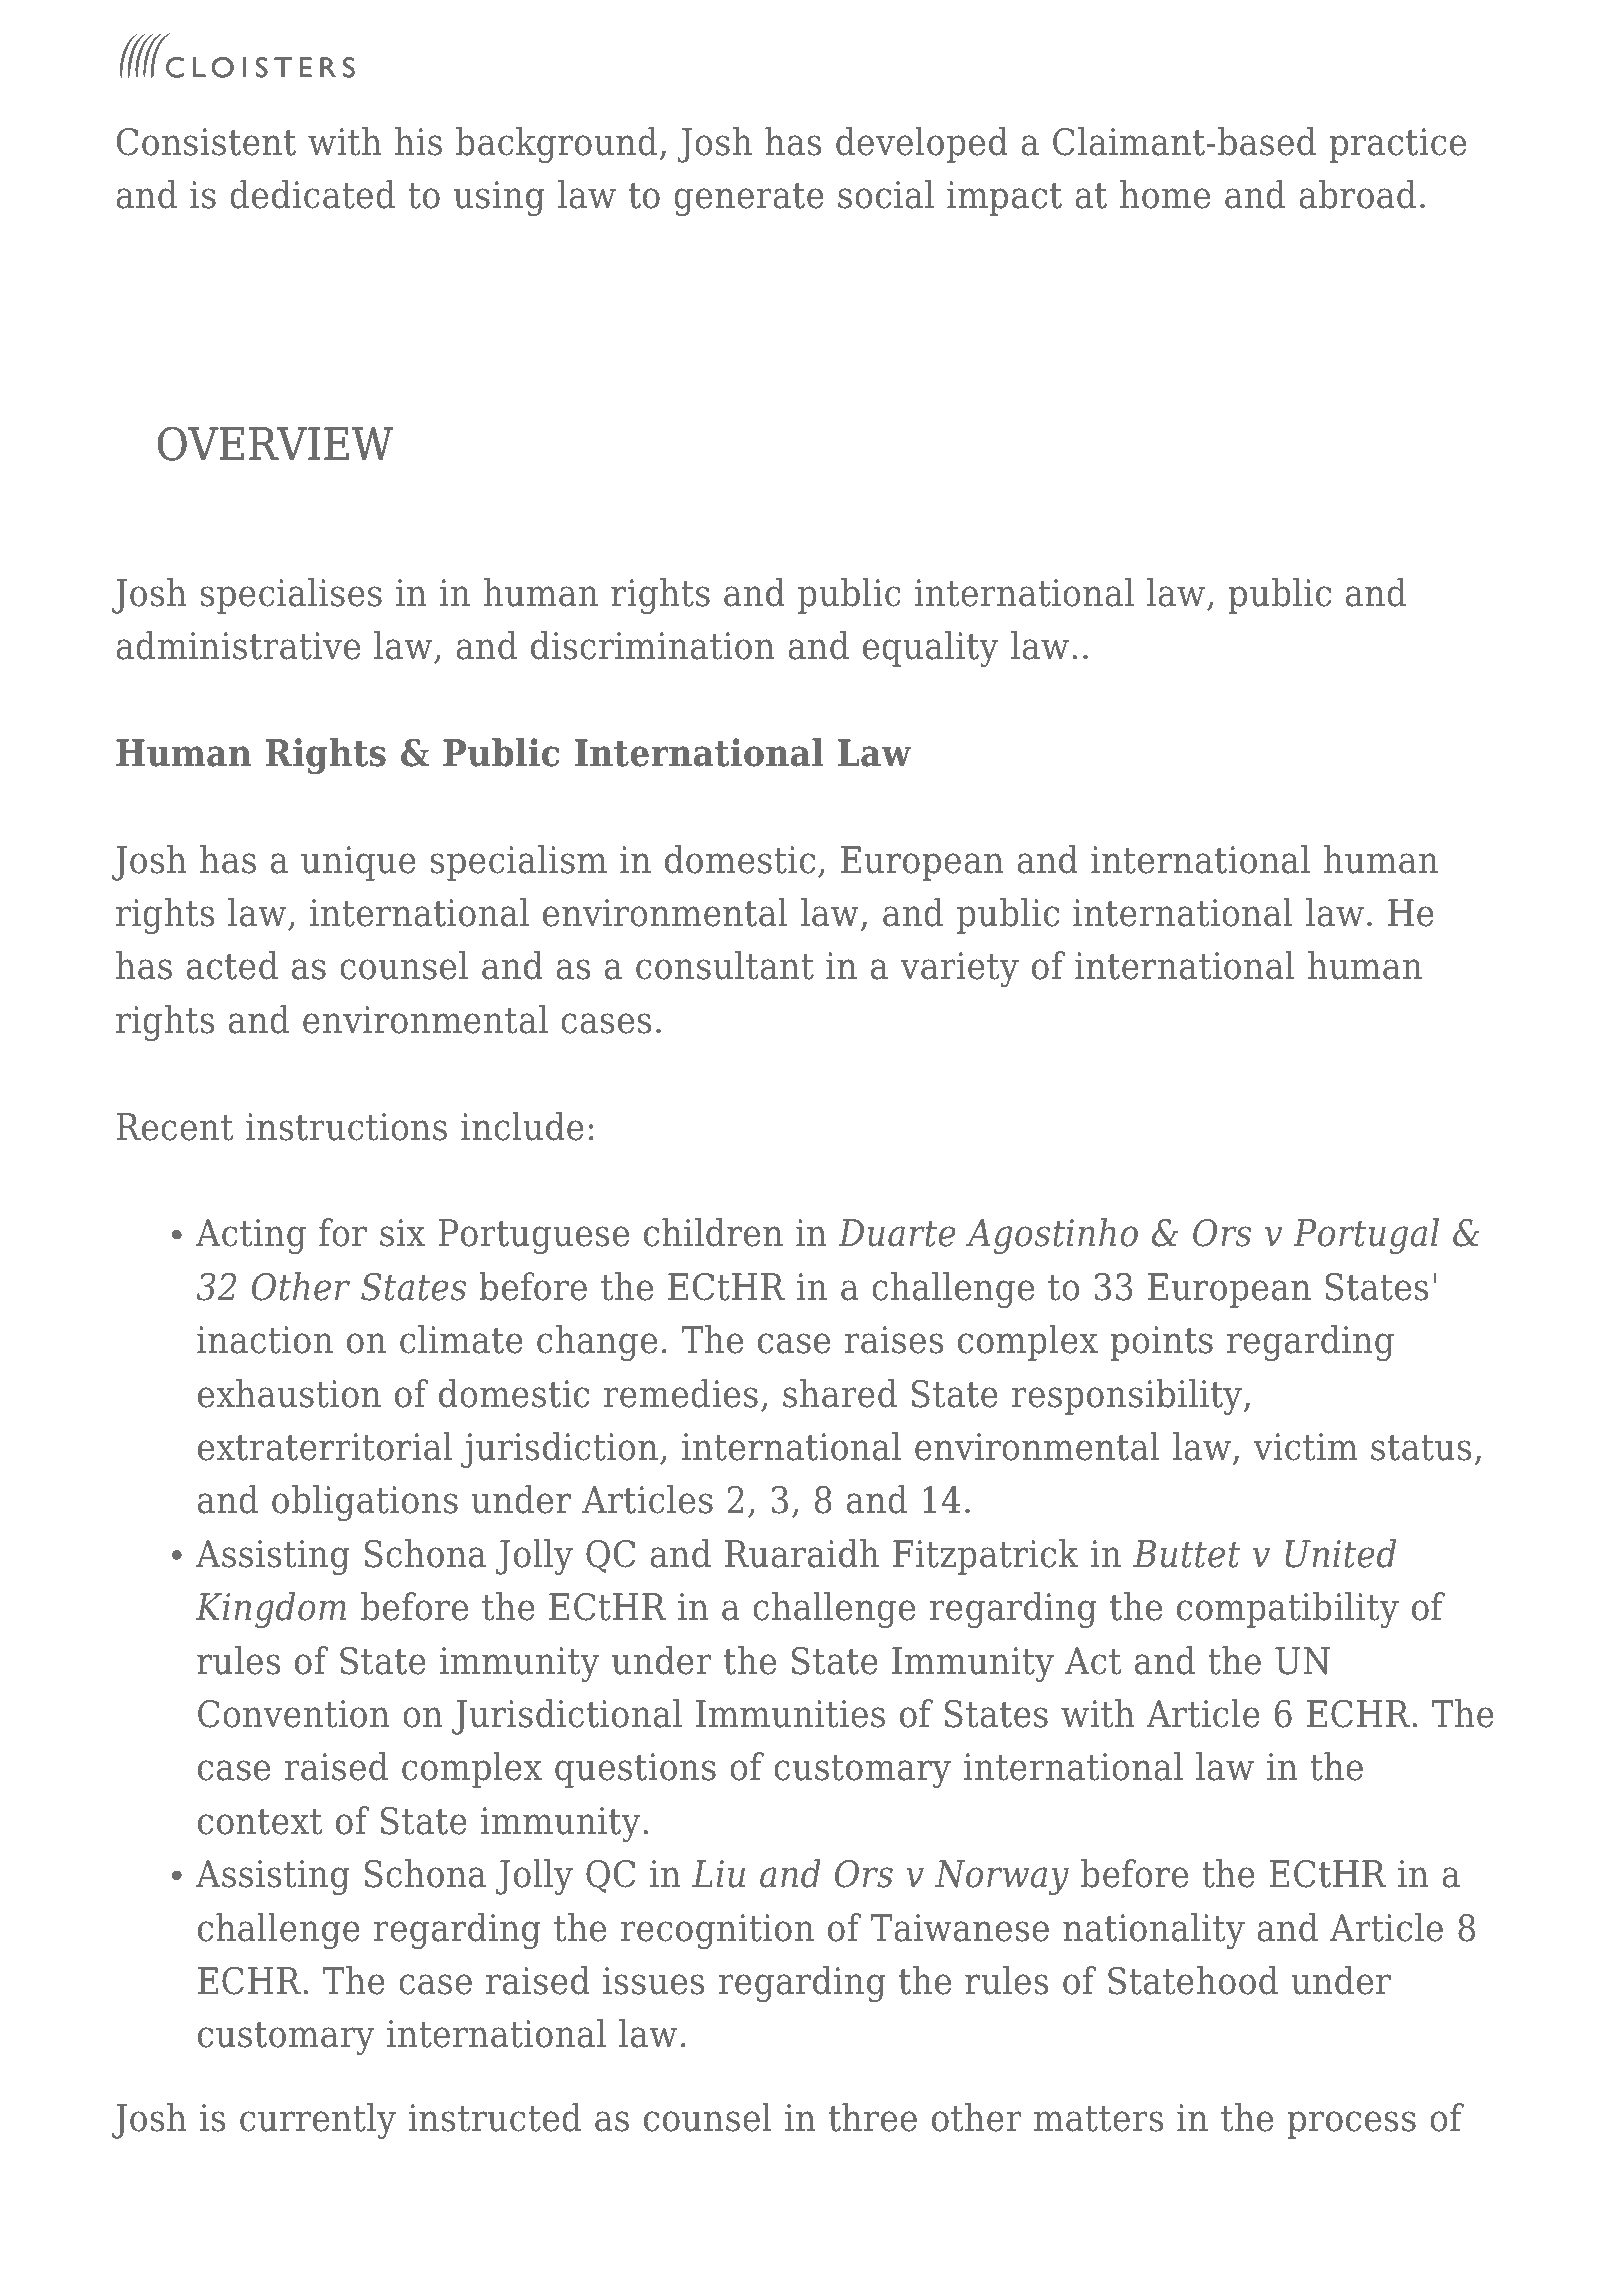  I want to click on currently, so click(318, 2121).
